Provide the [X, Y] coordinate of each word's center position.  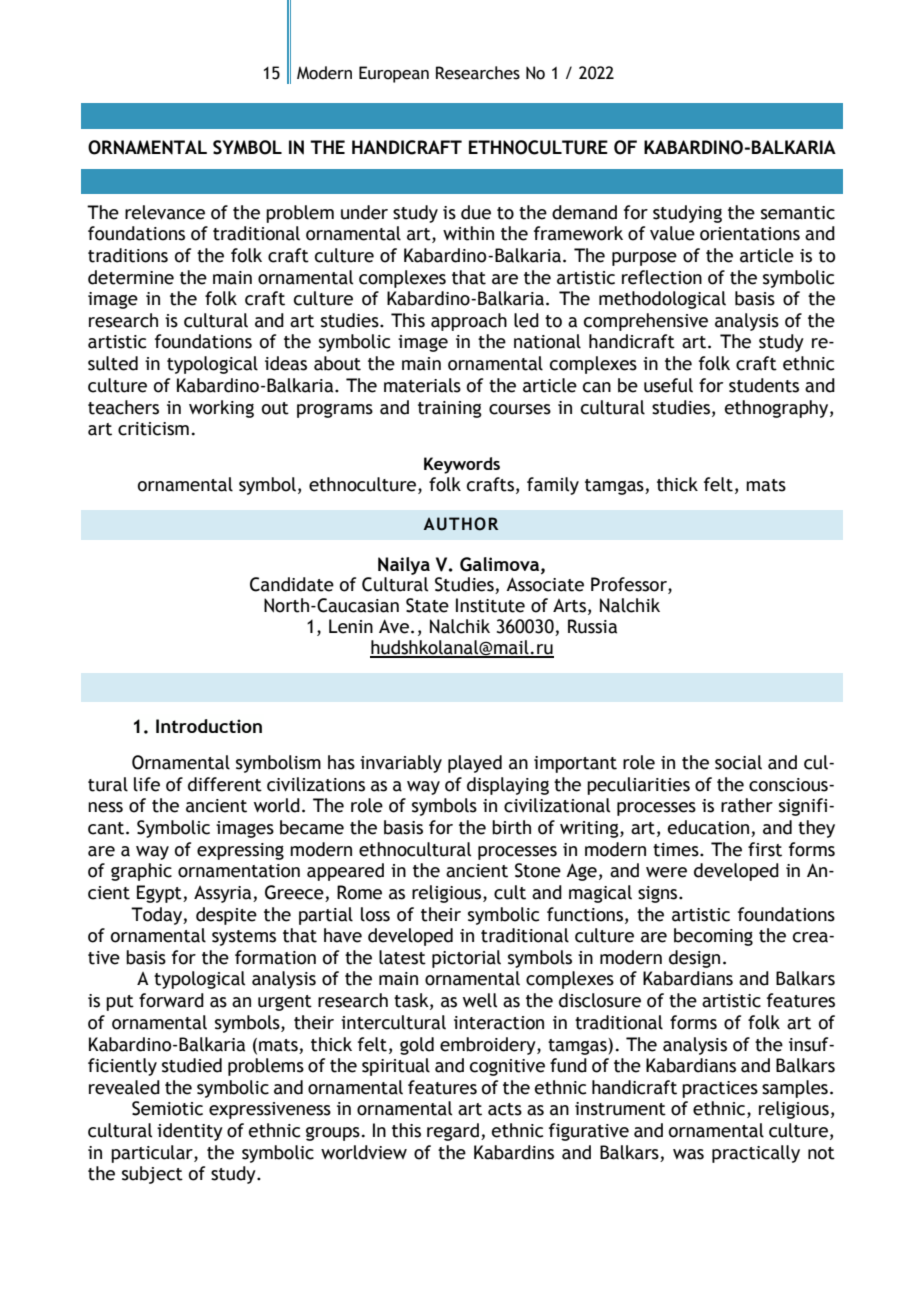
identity [190, 1132]
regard [453, 1132]
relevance [165, 212]
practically [756, 1154]
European [394, 74]
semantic [798, 213]
